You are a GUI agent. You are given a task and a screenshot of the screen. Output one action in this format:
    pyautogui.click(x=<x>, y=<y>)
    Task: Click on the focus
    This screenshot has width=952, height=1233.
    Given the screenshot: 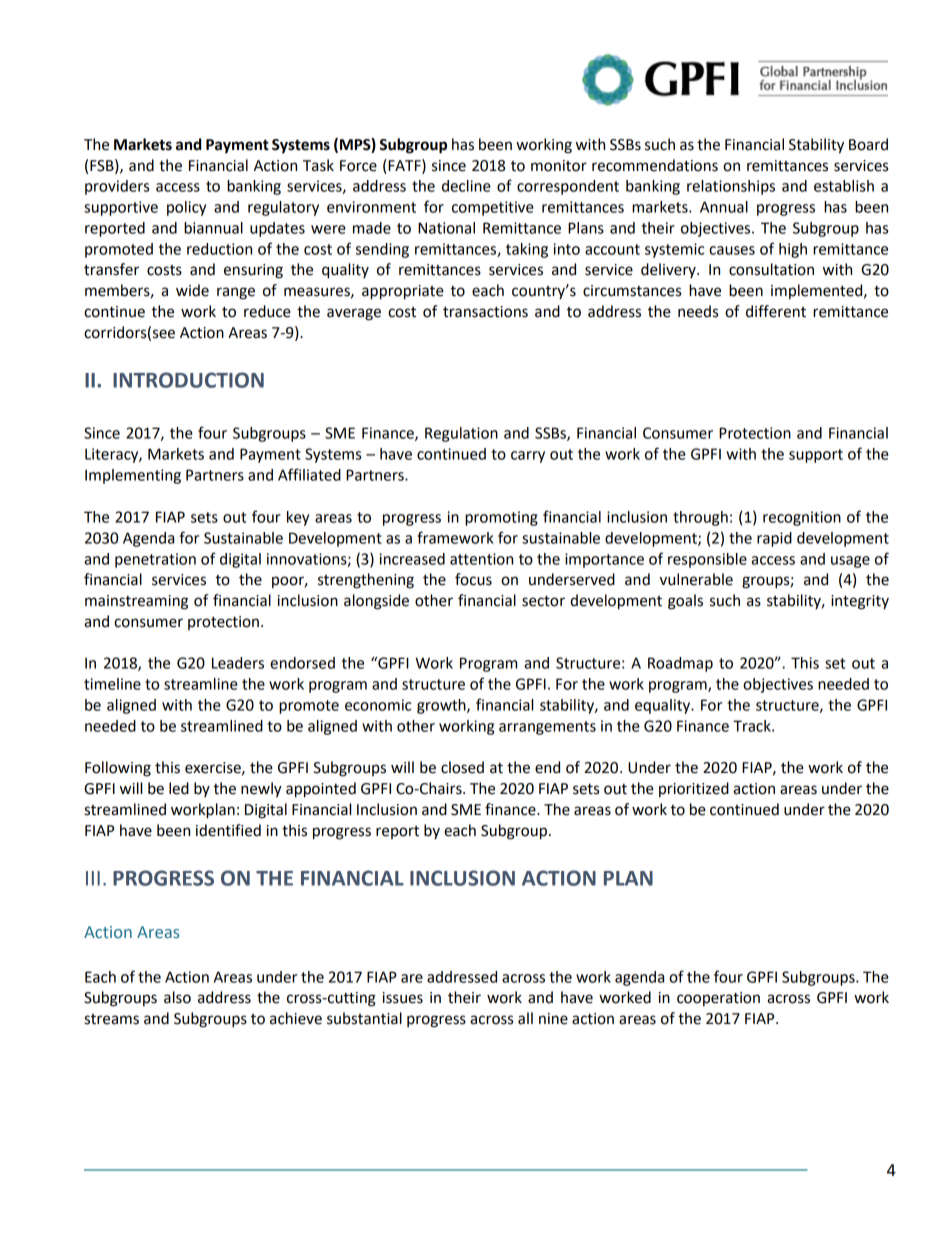 What is the action you would take?
    pyautogui.click(x=473, y=579)
